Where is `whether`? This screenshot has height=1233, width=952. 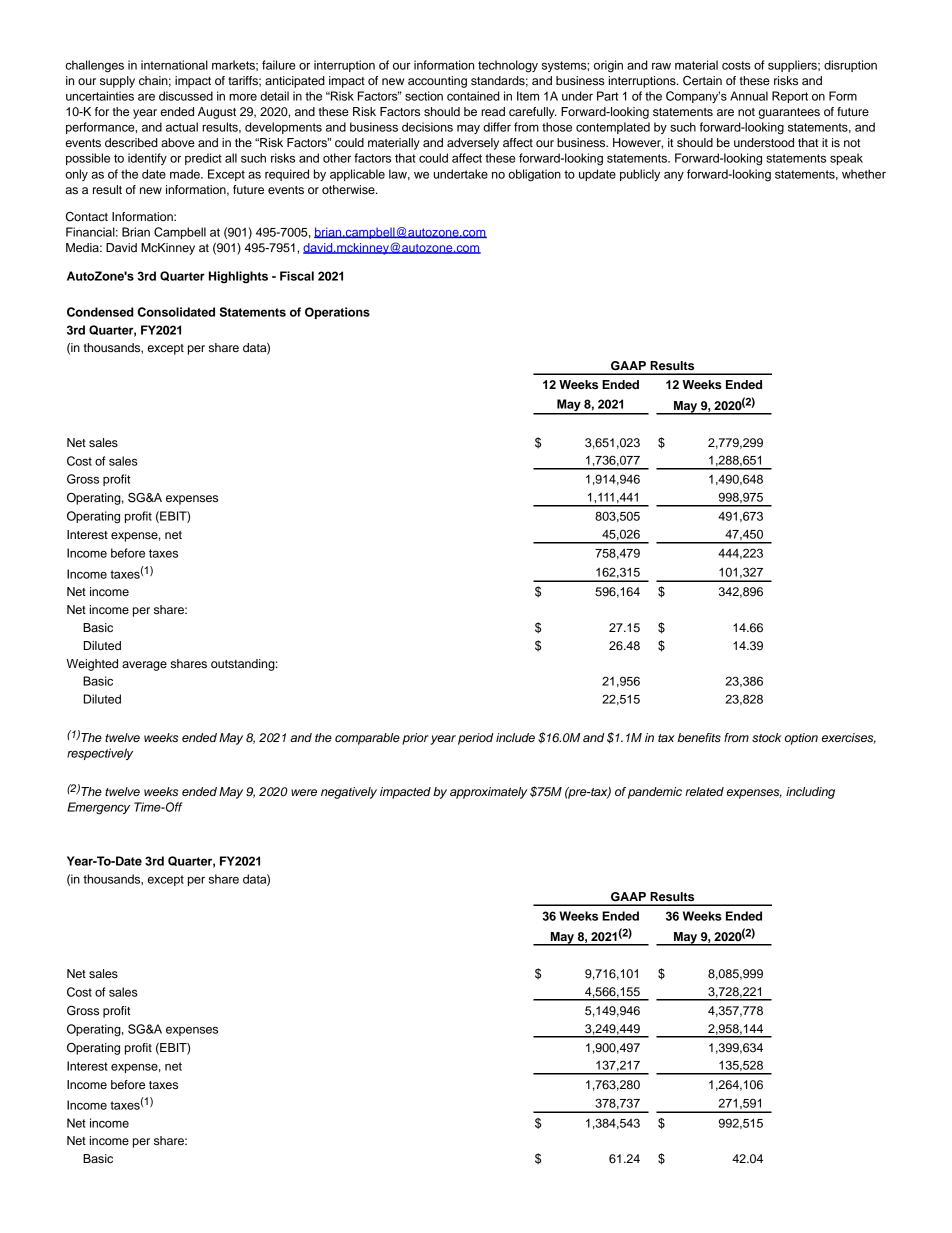 whether is located at coordinates (864, 174).
